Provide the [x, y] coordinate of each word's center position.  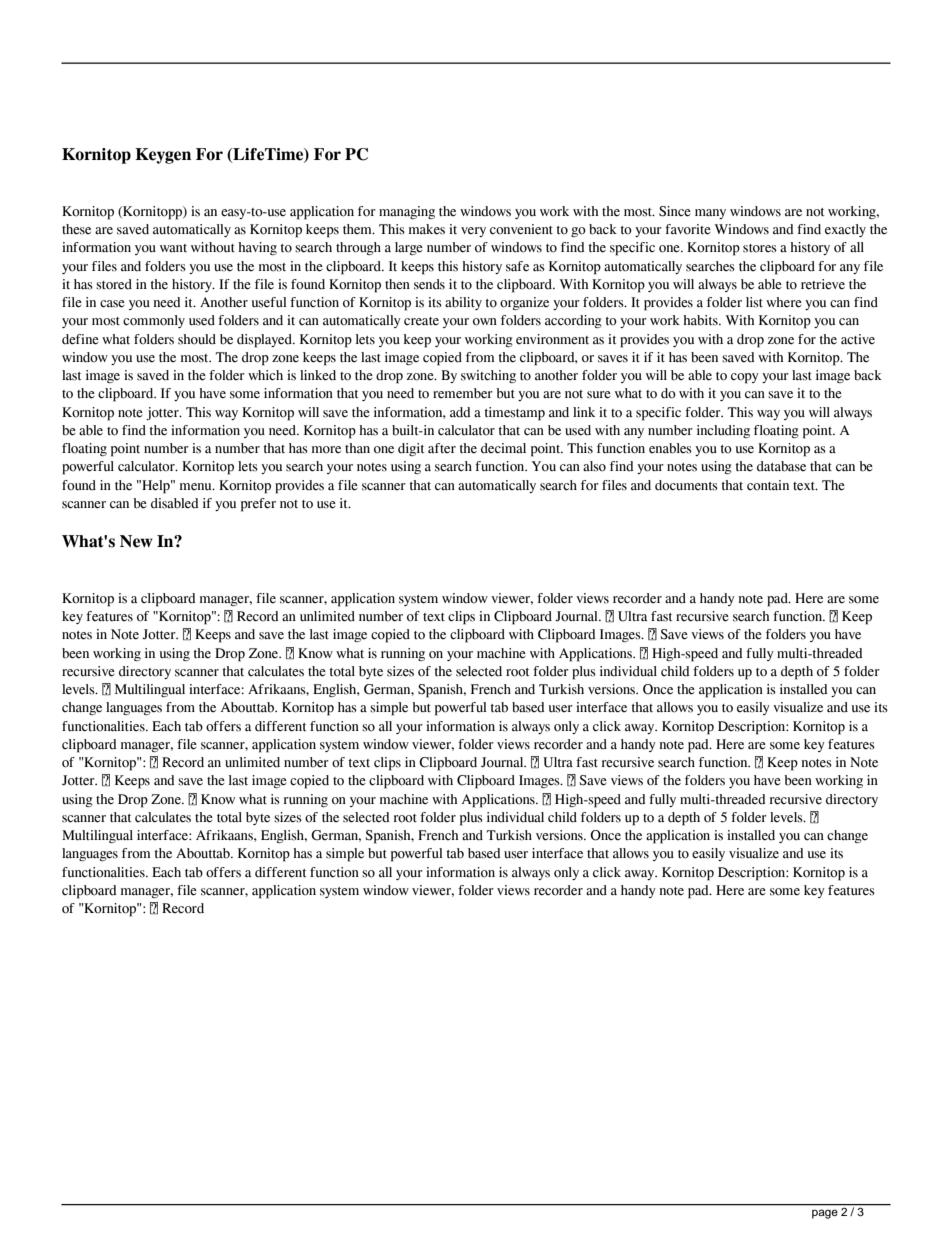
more [326, 450]
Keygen [163, 156]
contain [768, 485]
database [781, 466]
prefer [258, 505]
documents [686, 485]
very [473, 232]
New [136, 541]
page [825, 1214]
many [710, 214]
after [442, 448]
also [594, 466]
